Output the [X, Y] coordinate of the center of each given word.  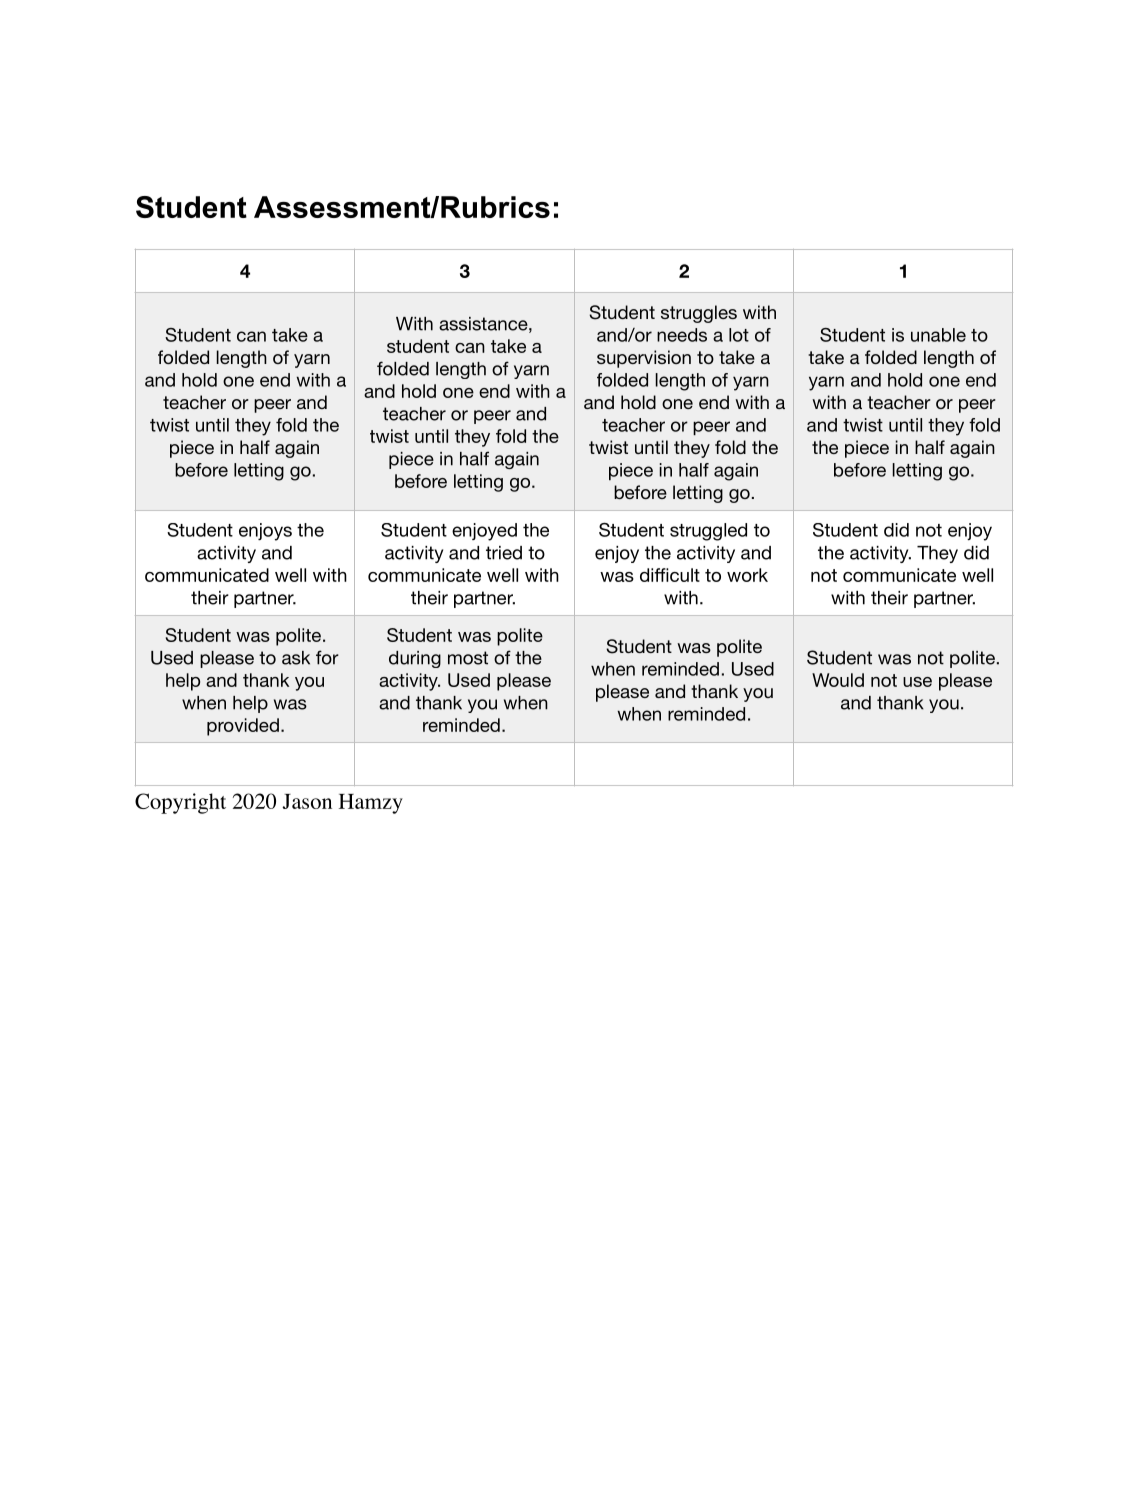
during [415, 659]
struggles [699, 314]
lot [739, 335]
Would [838, 680]
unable [938, 335]
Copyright [180, 803]
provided [243, 727]
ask [296, 658]
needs [682, 335]
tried [504, 553]
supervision [644, 359]
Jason [307, 801]
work [747, 575]
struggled [708, 532]
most [468, 658]
